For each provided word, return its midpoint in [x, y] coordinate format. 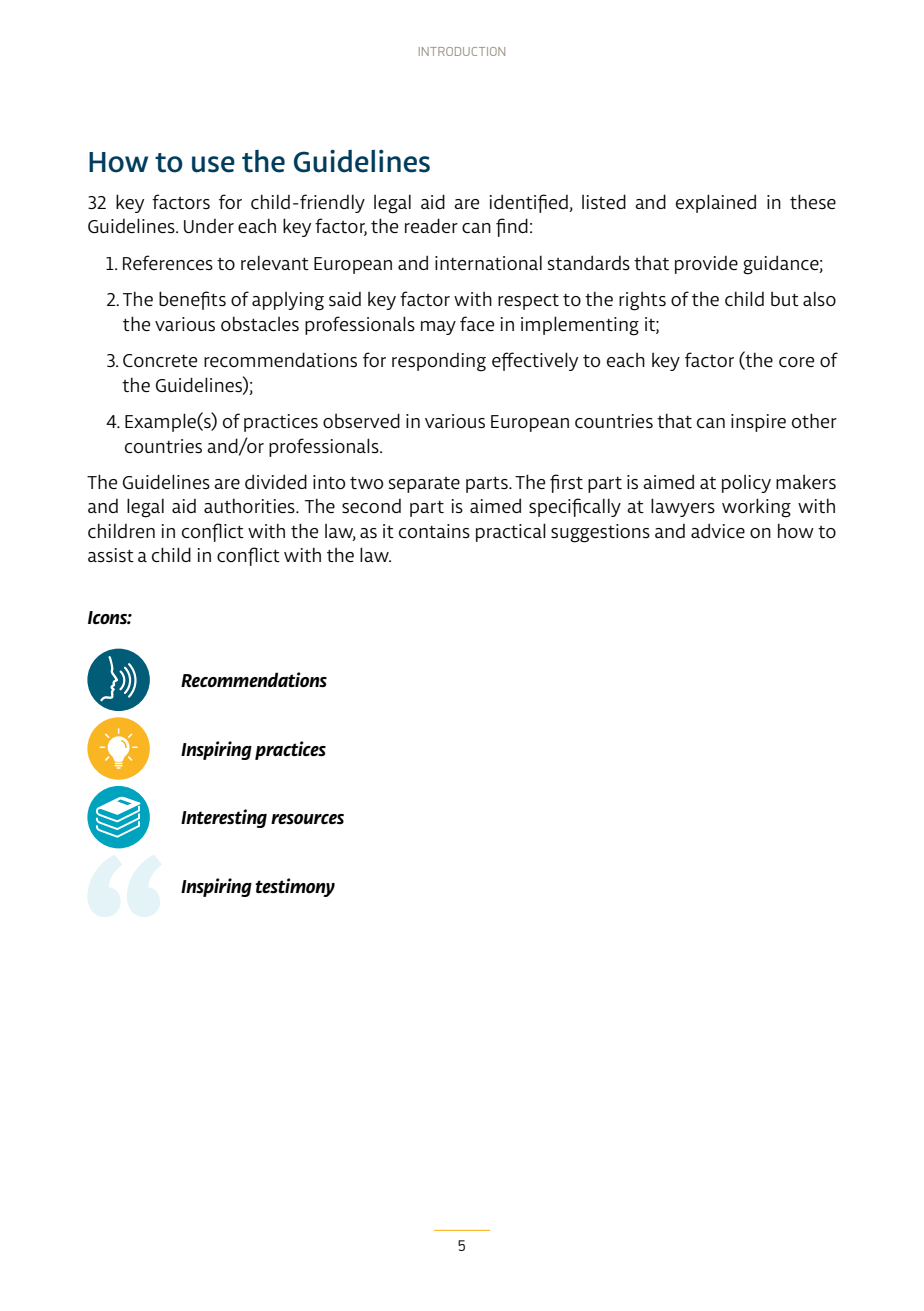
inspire [758, 423]
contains [434, 531]
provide [706, 265]
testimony [295, 887]
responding [439, 362]
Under [209, 226]
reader [431, 225]
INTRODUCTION [462, 51]
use [213, 164]
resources [307, 819]
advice [718, 530]
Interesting [224, 818]
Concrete [160, 360]
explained [716, 203]
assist [111, 555]
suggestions [600, 533]
